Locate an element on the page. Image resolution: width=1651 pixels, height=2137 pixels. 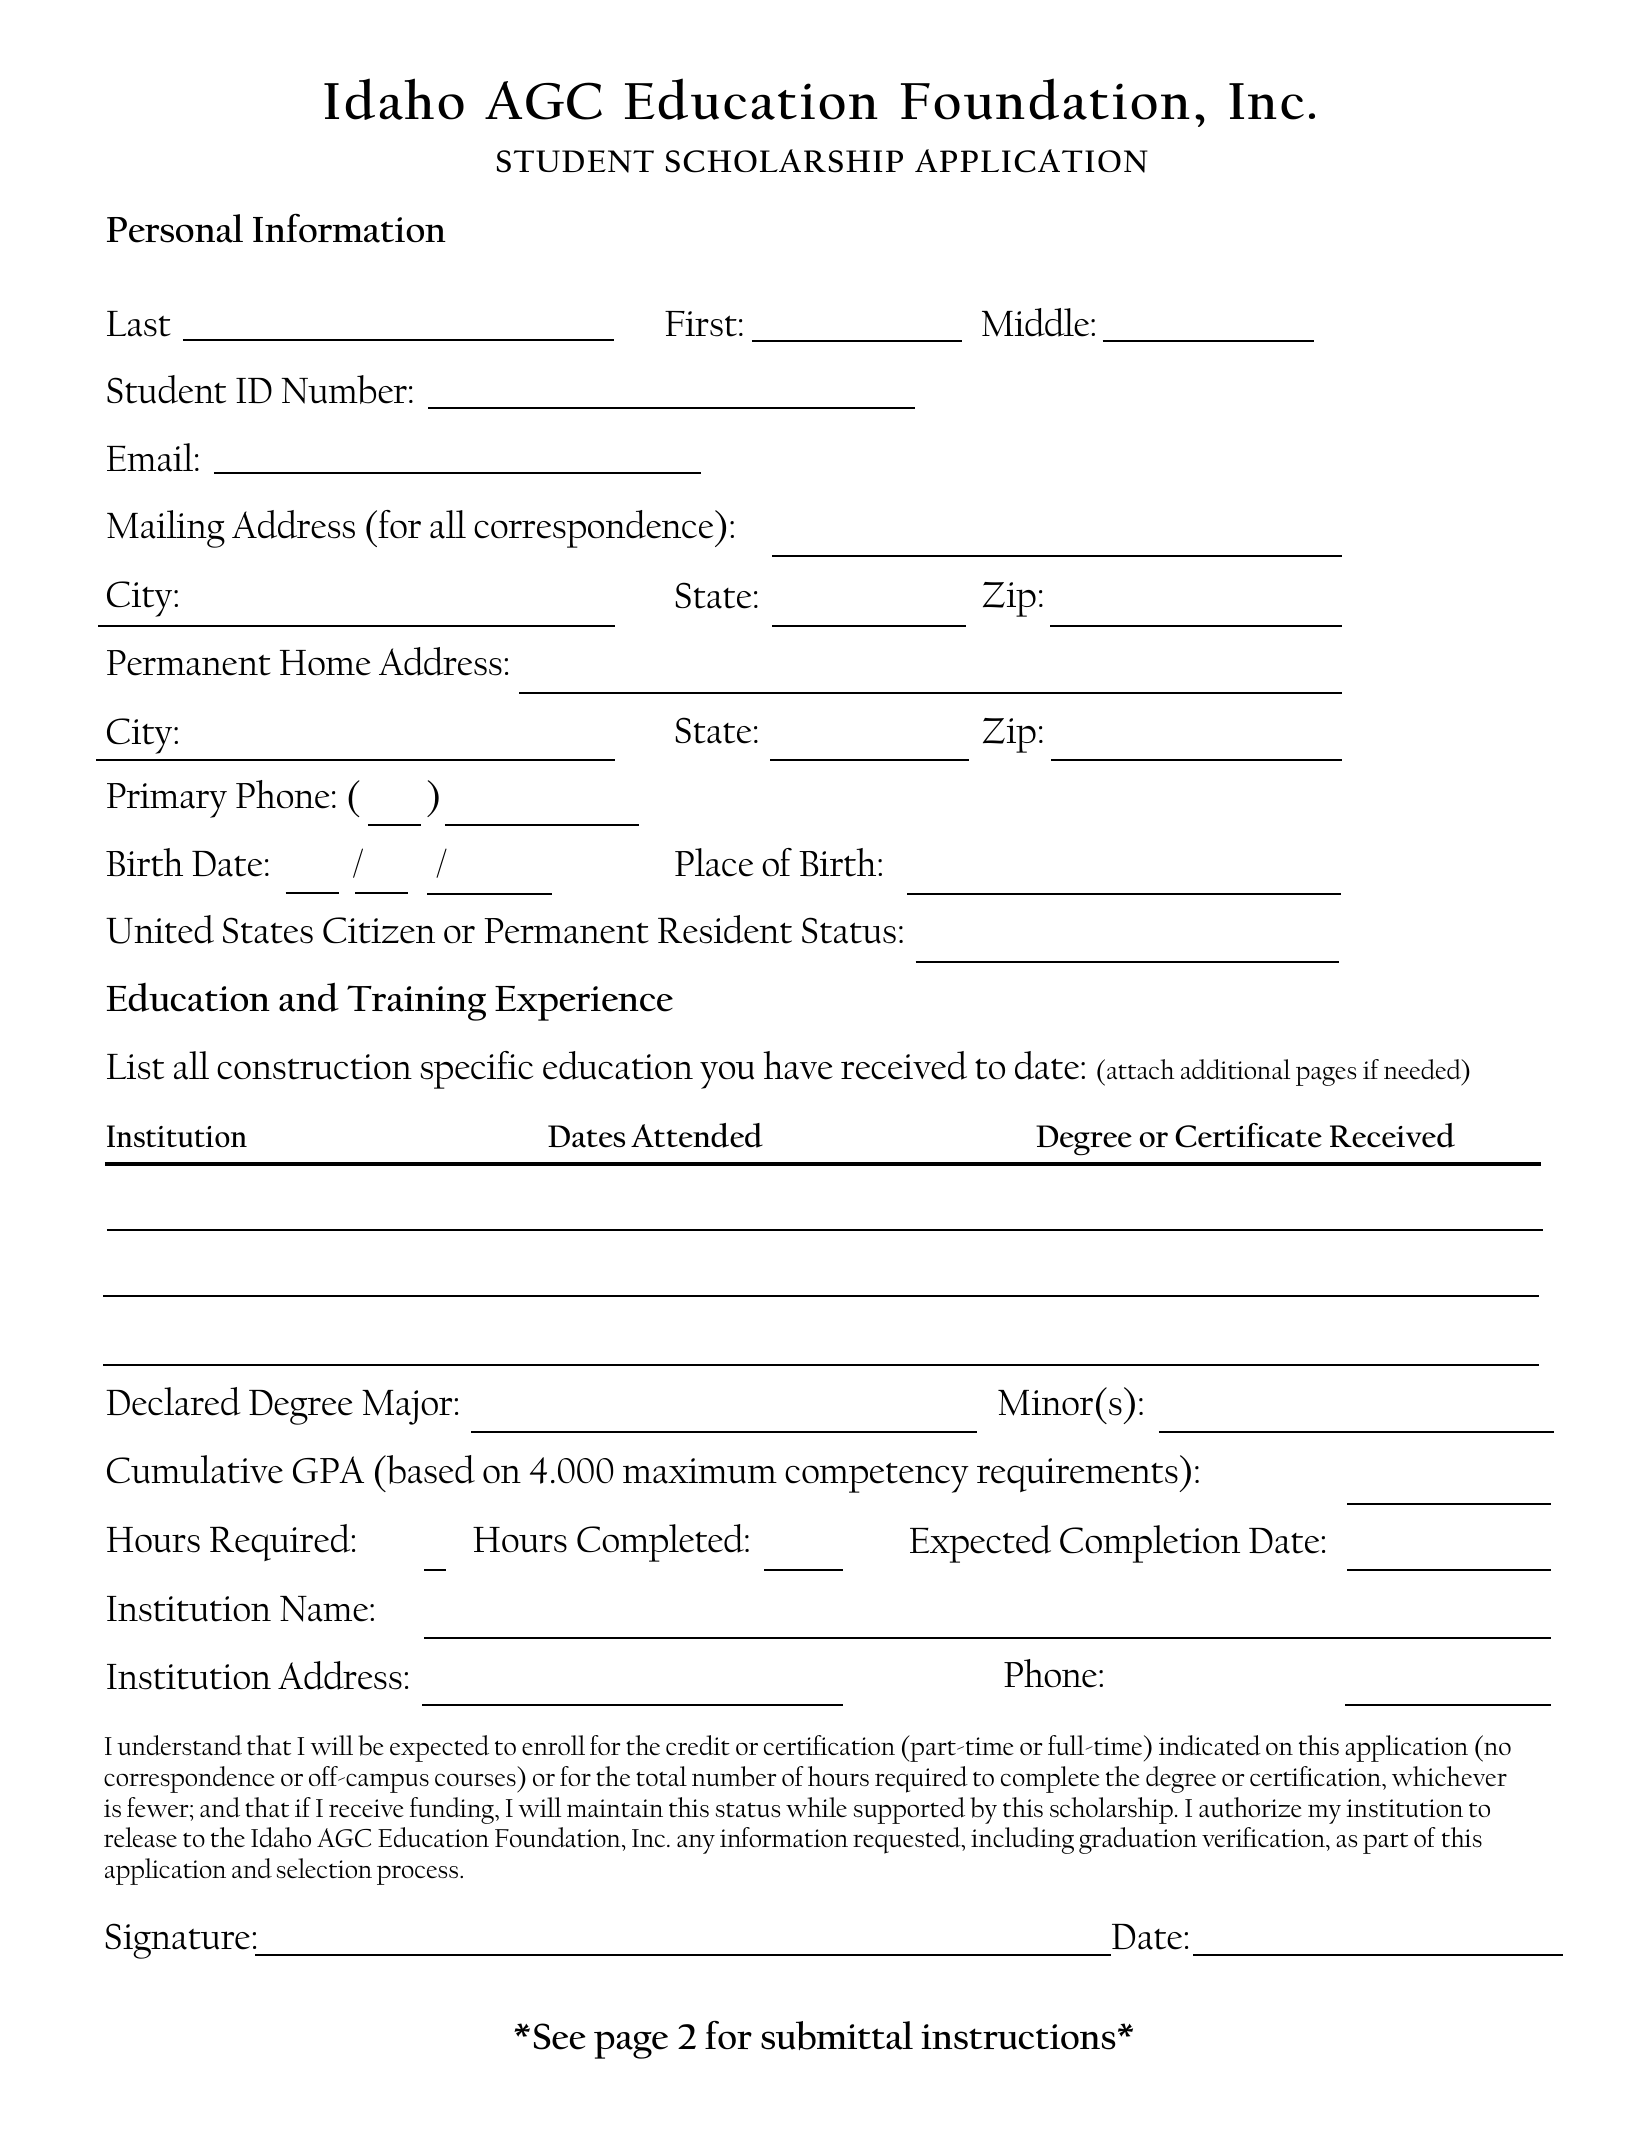
Personal is located at coordinates (175, 228).
